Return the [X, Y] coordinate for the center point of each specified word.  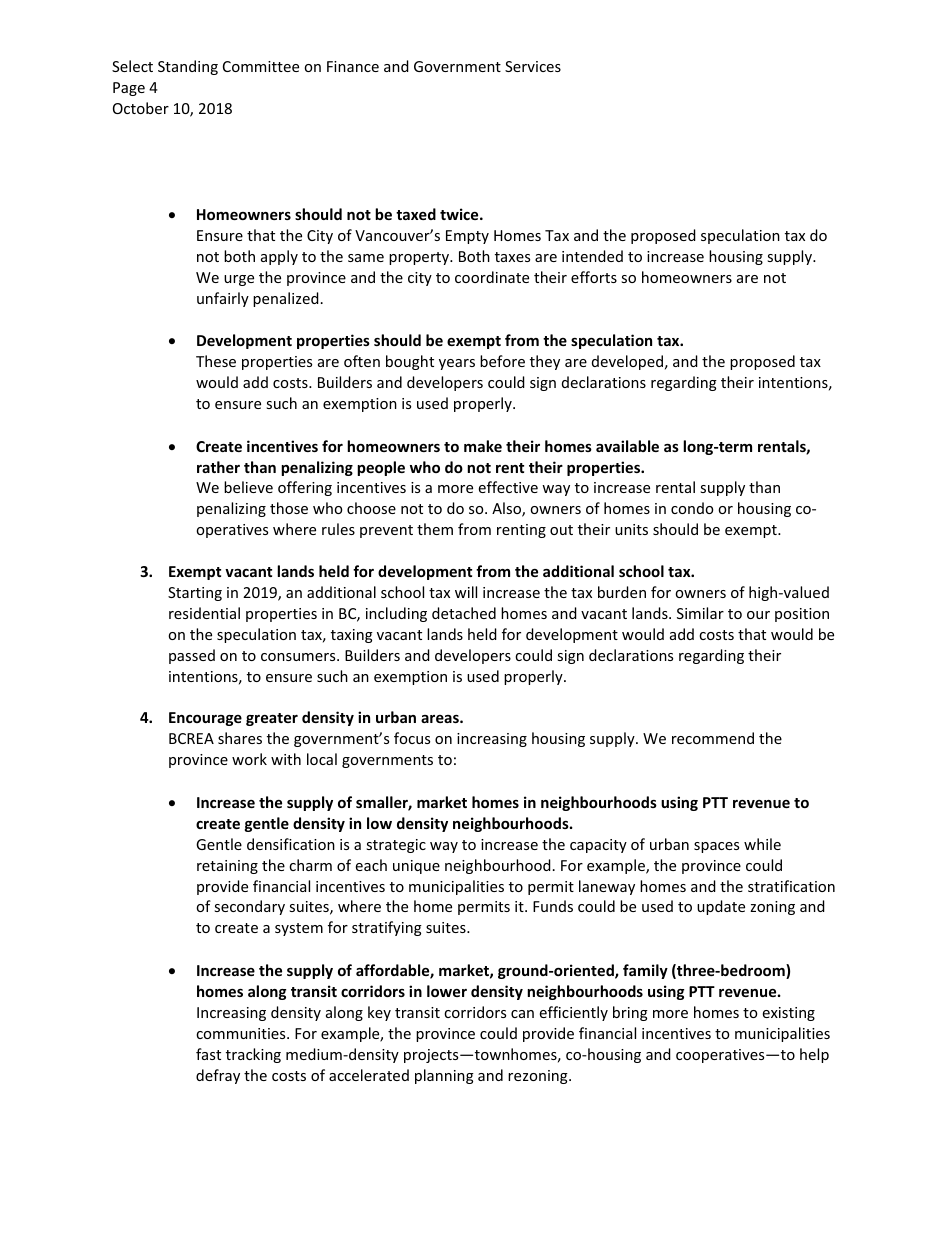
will [466, 592]
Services [533, 66]
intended [592, 256]
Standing [188, 67]
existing [789, 1014]
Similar [700, 613]
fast [208, 1054]
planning [444, 1076]
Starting [195, 594]
